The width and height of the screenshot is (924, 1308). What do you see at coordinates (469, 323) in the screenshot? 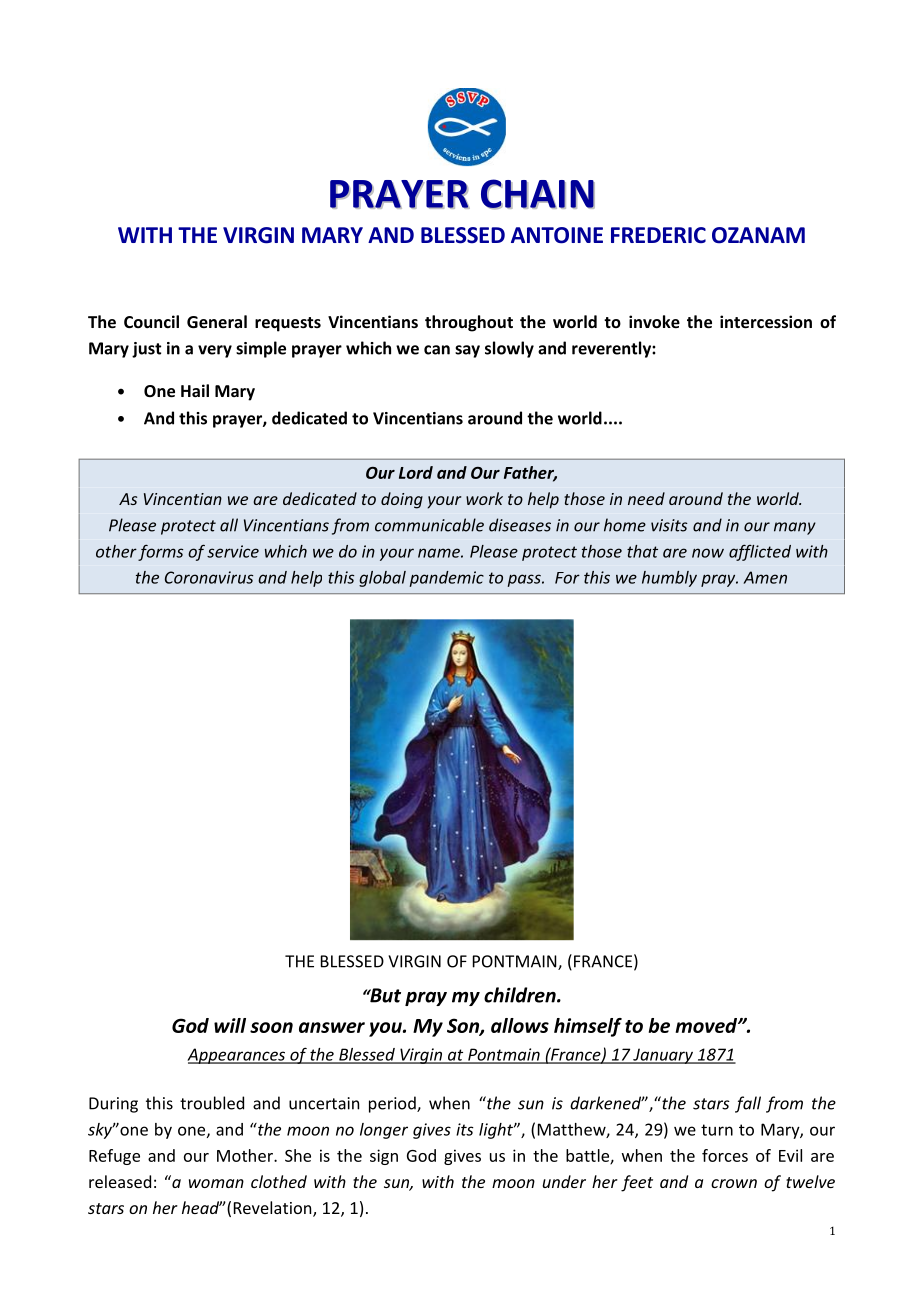
I see `throughout` at bounding box center [469, 323].
